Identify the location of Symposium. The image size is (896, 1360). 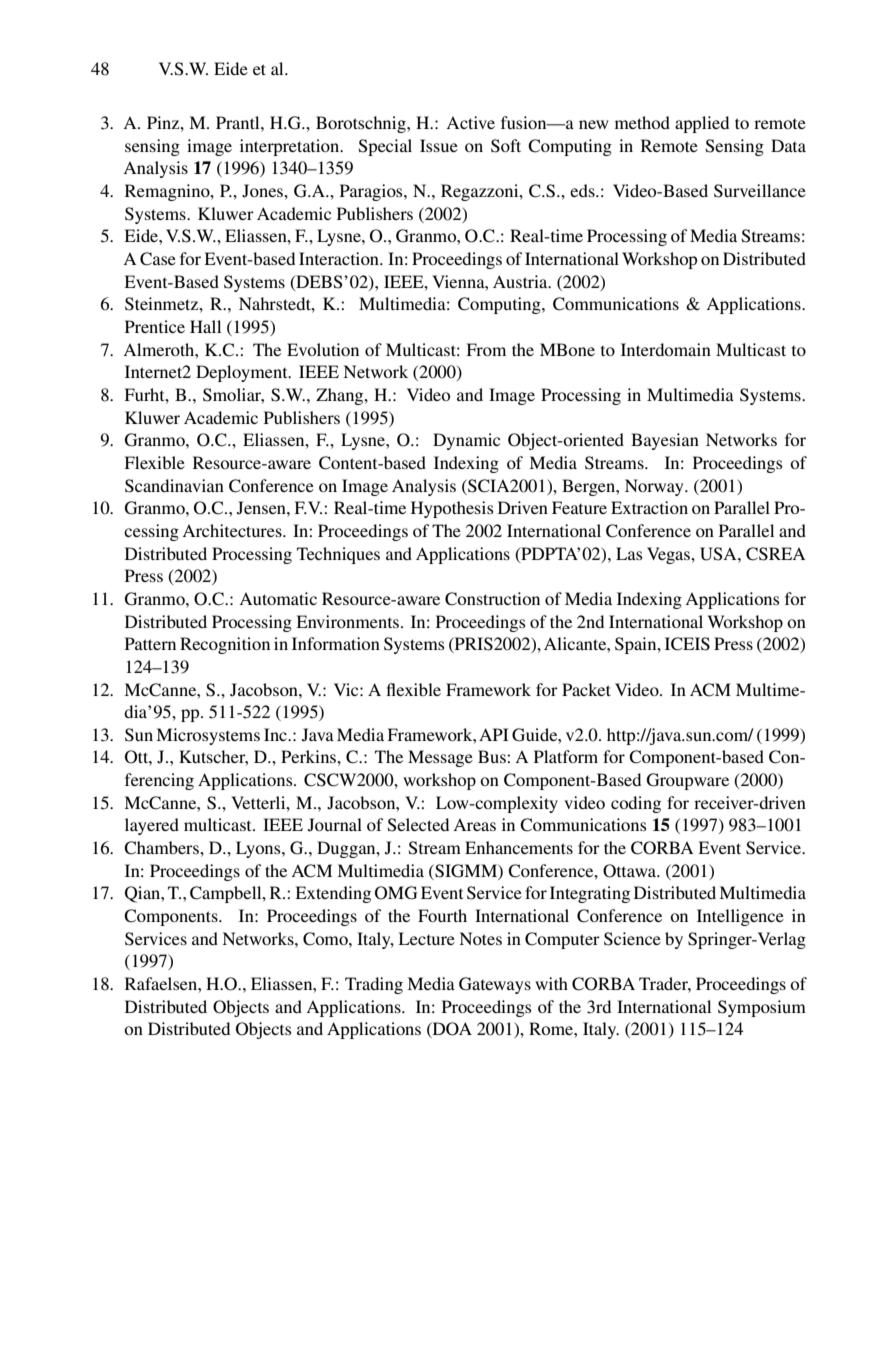
(762, 1008).
